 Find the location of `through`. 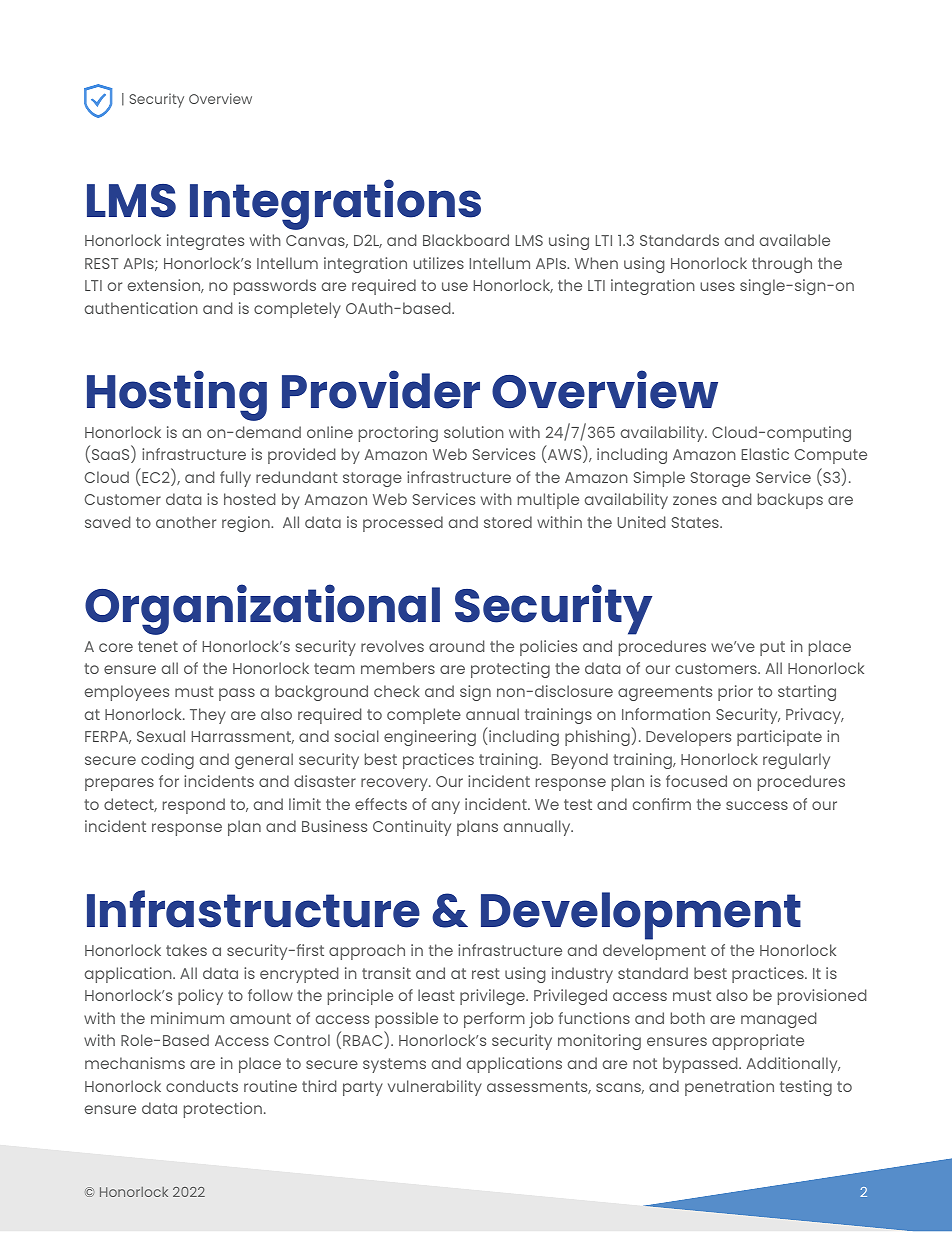

through is located at coordinates (782, 265).
